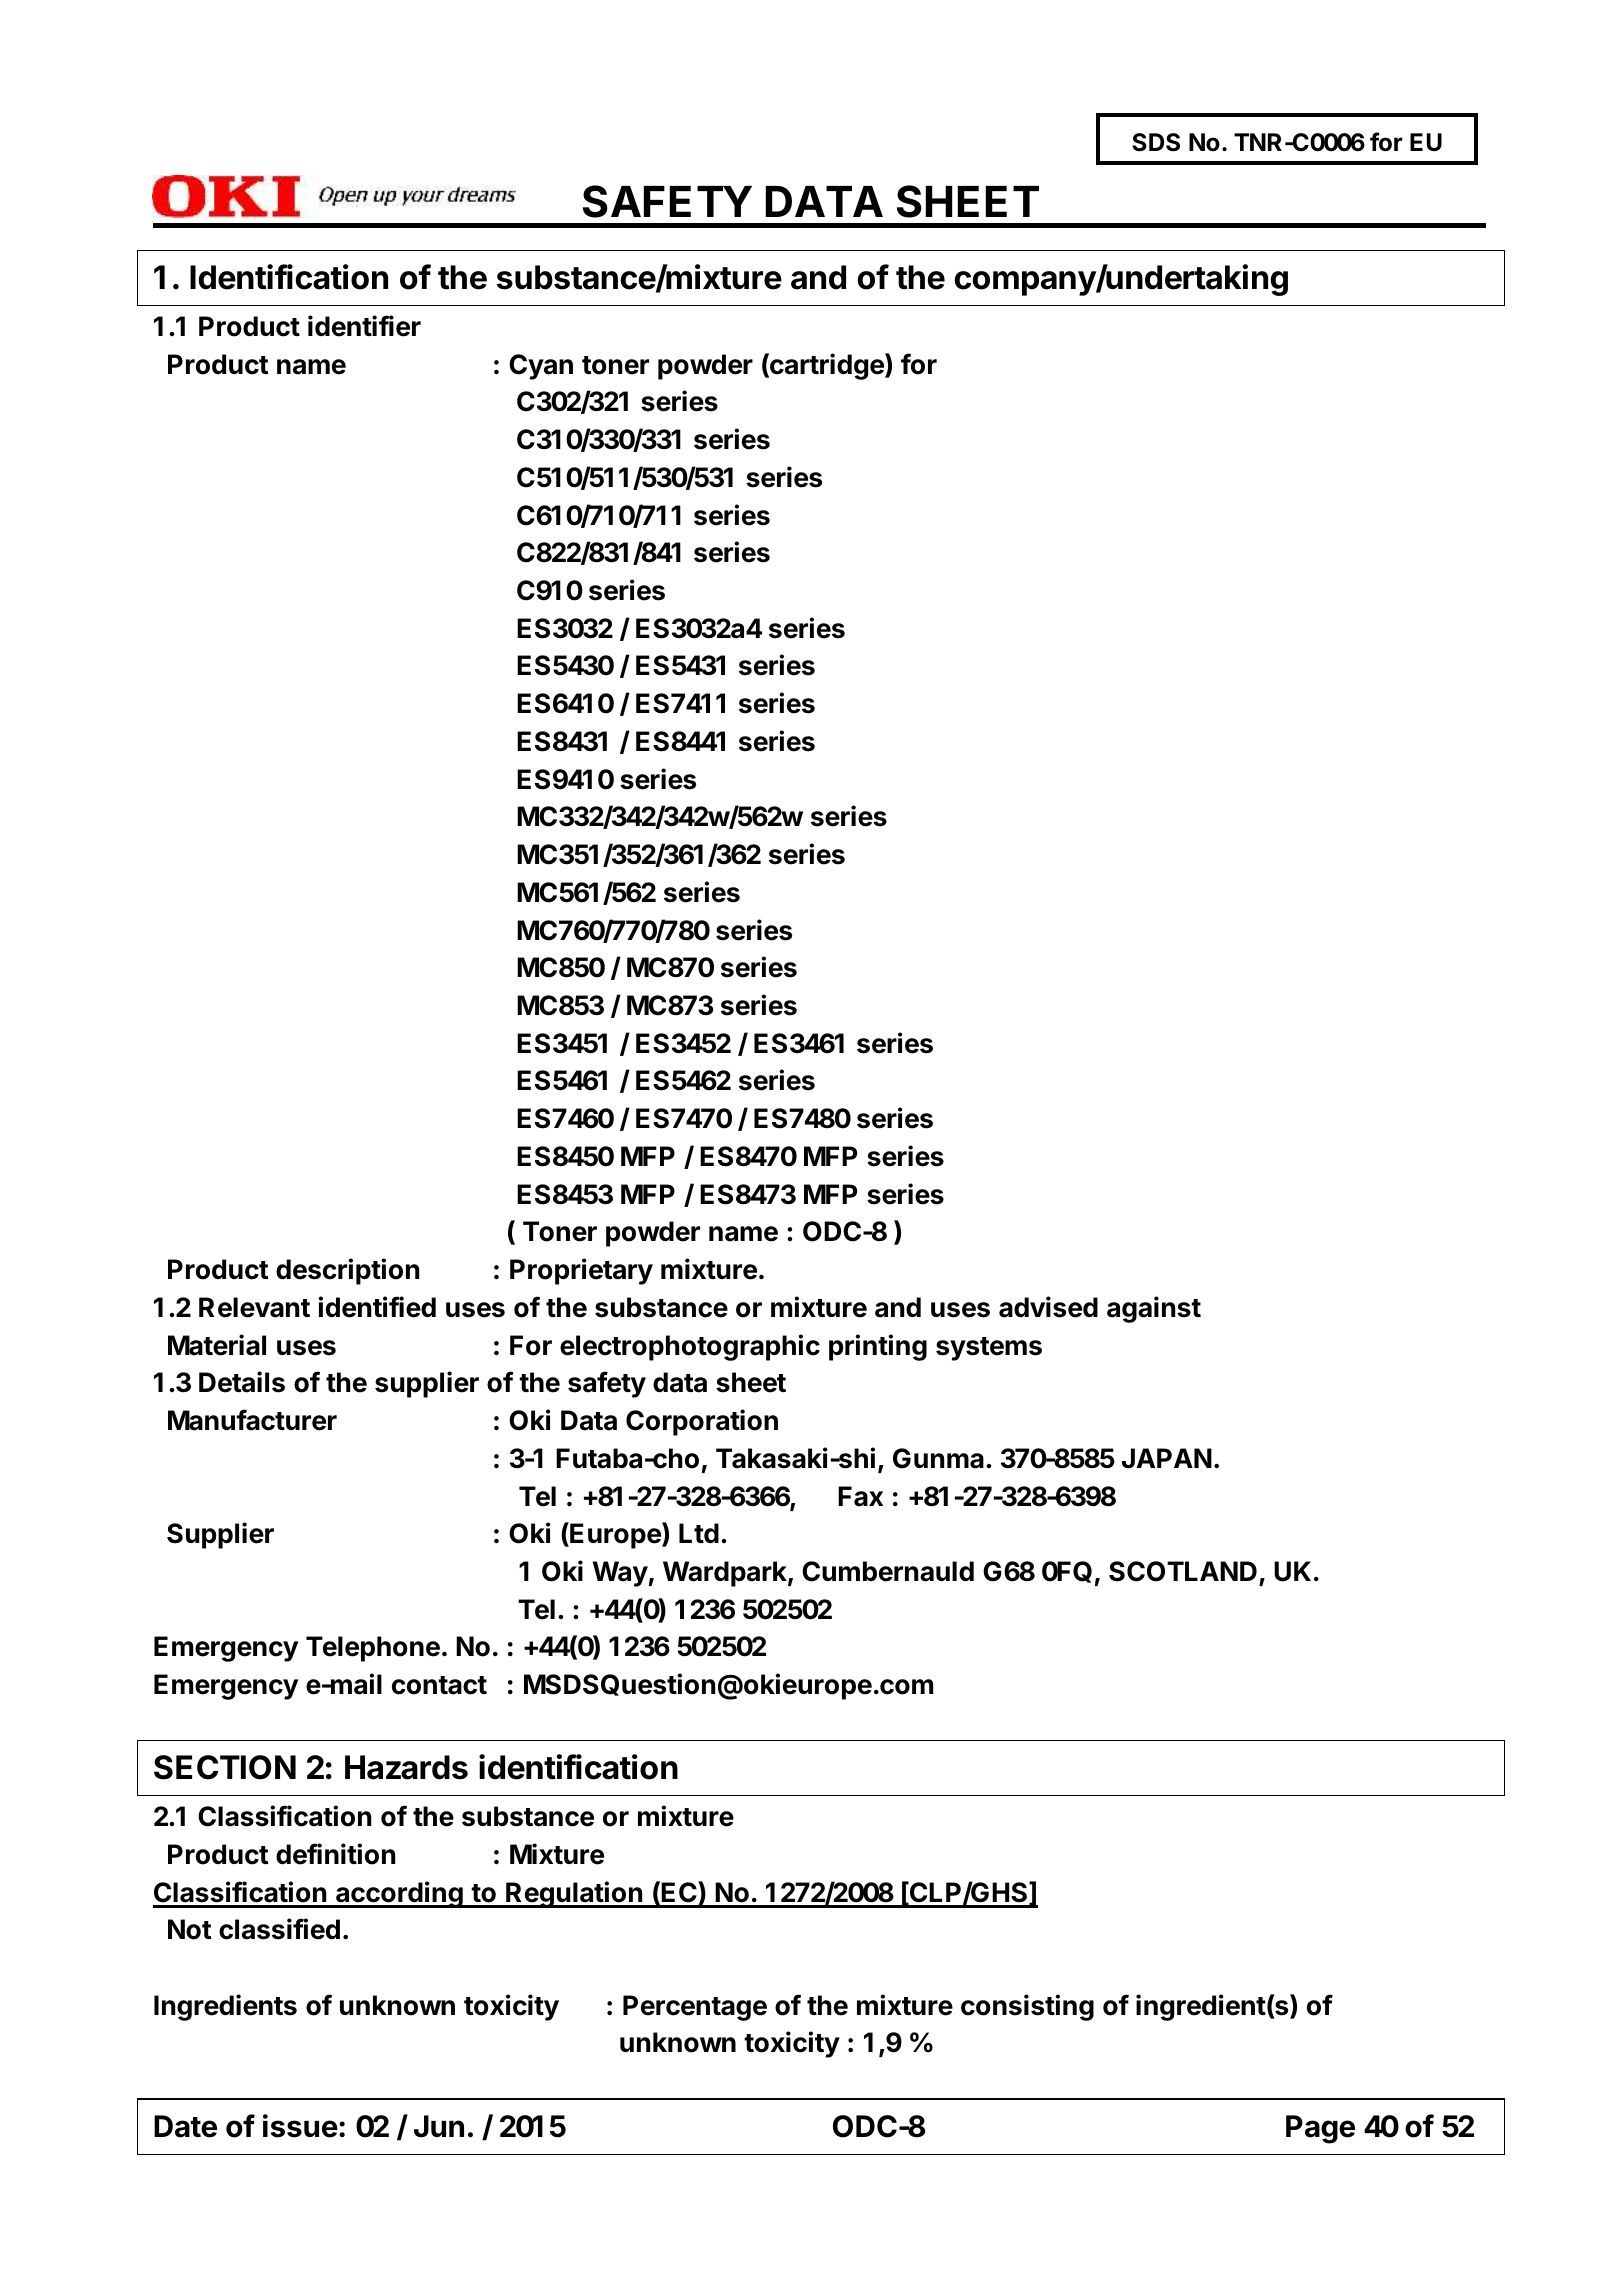  Describe the element at coordinates (377, 1307) in the screenshot. I see `identified` at that location.
